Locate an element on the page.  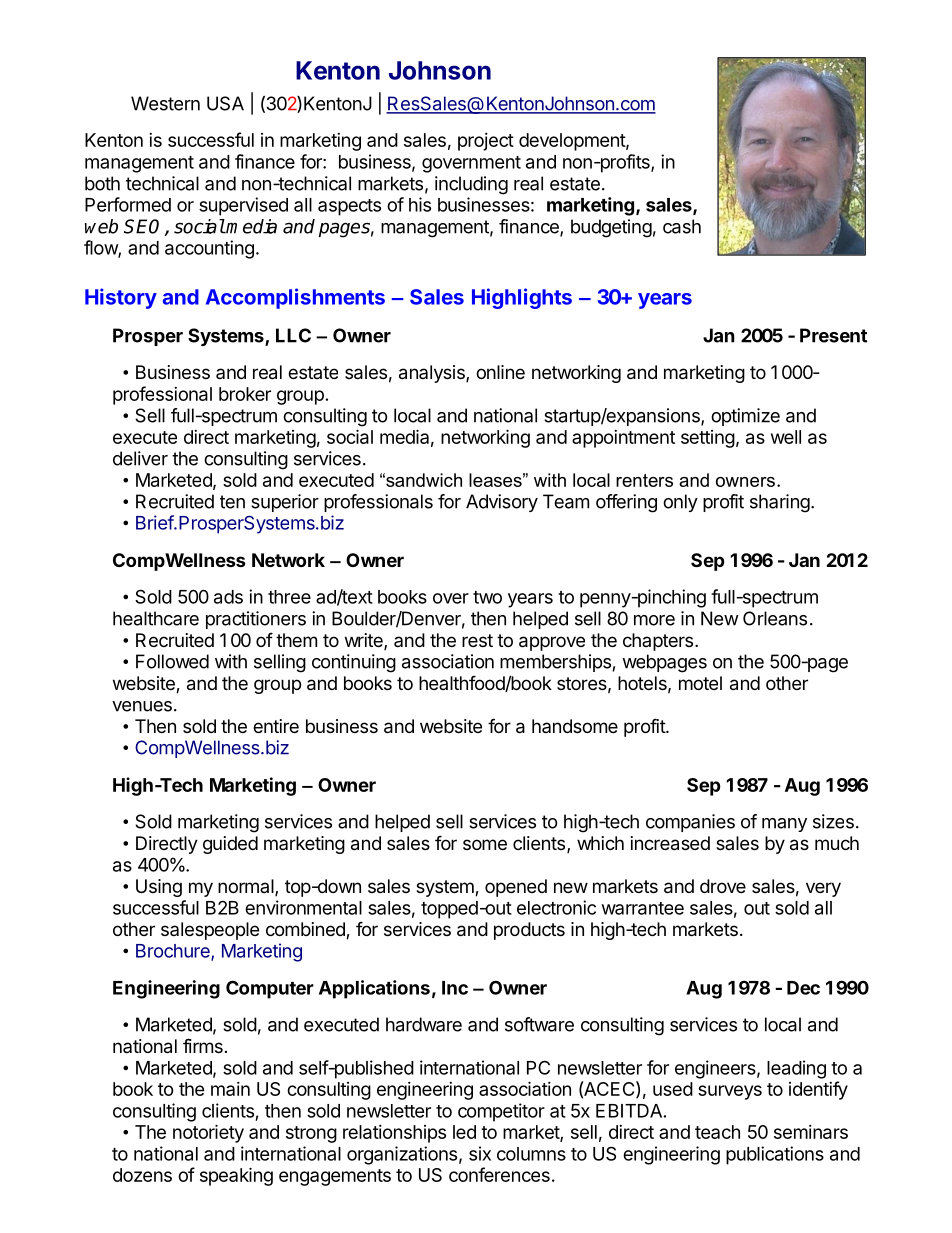
project is located at coordinates (486, 142).
